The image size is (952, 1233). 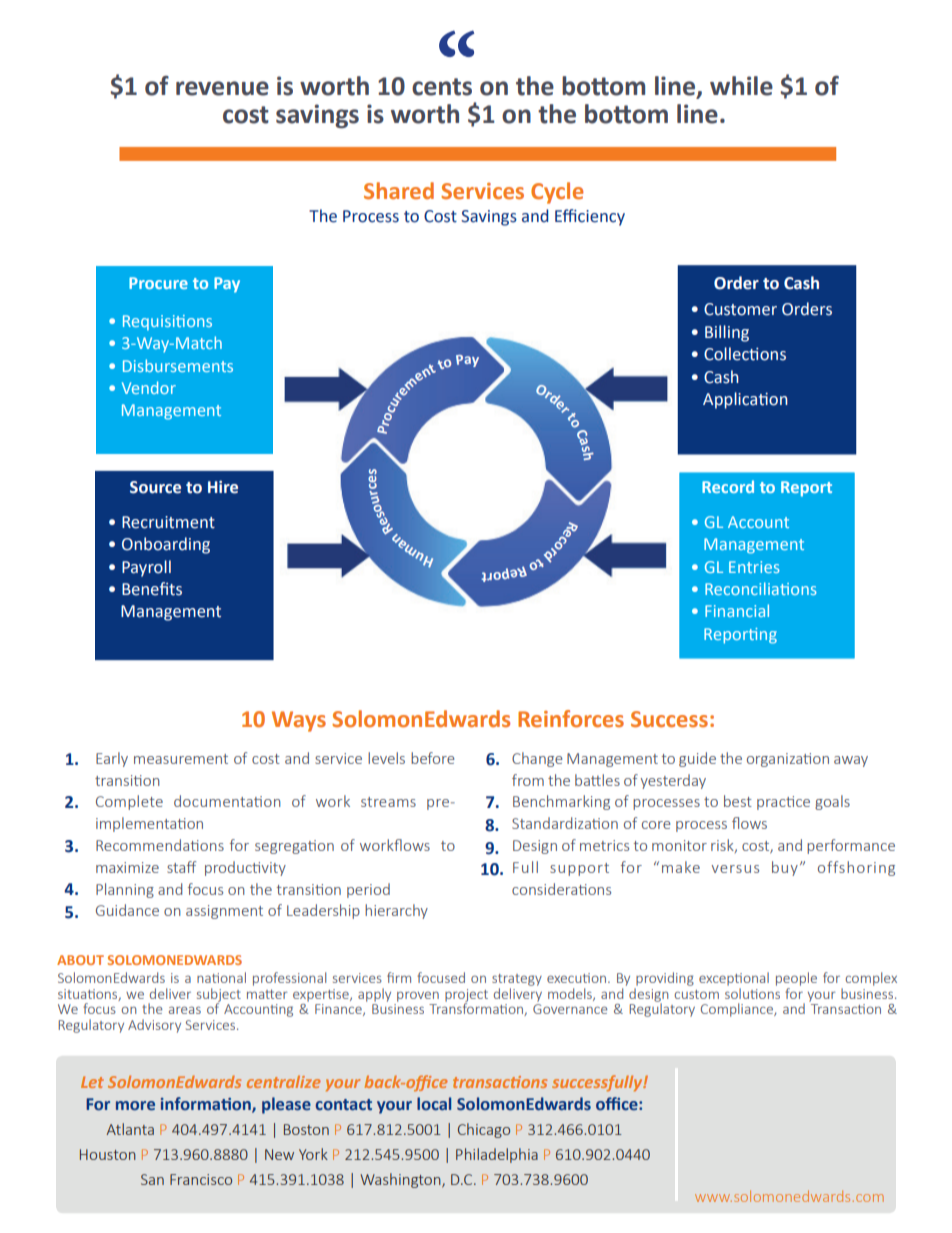 I want to click on Financial, so click(x=737, y=610).
